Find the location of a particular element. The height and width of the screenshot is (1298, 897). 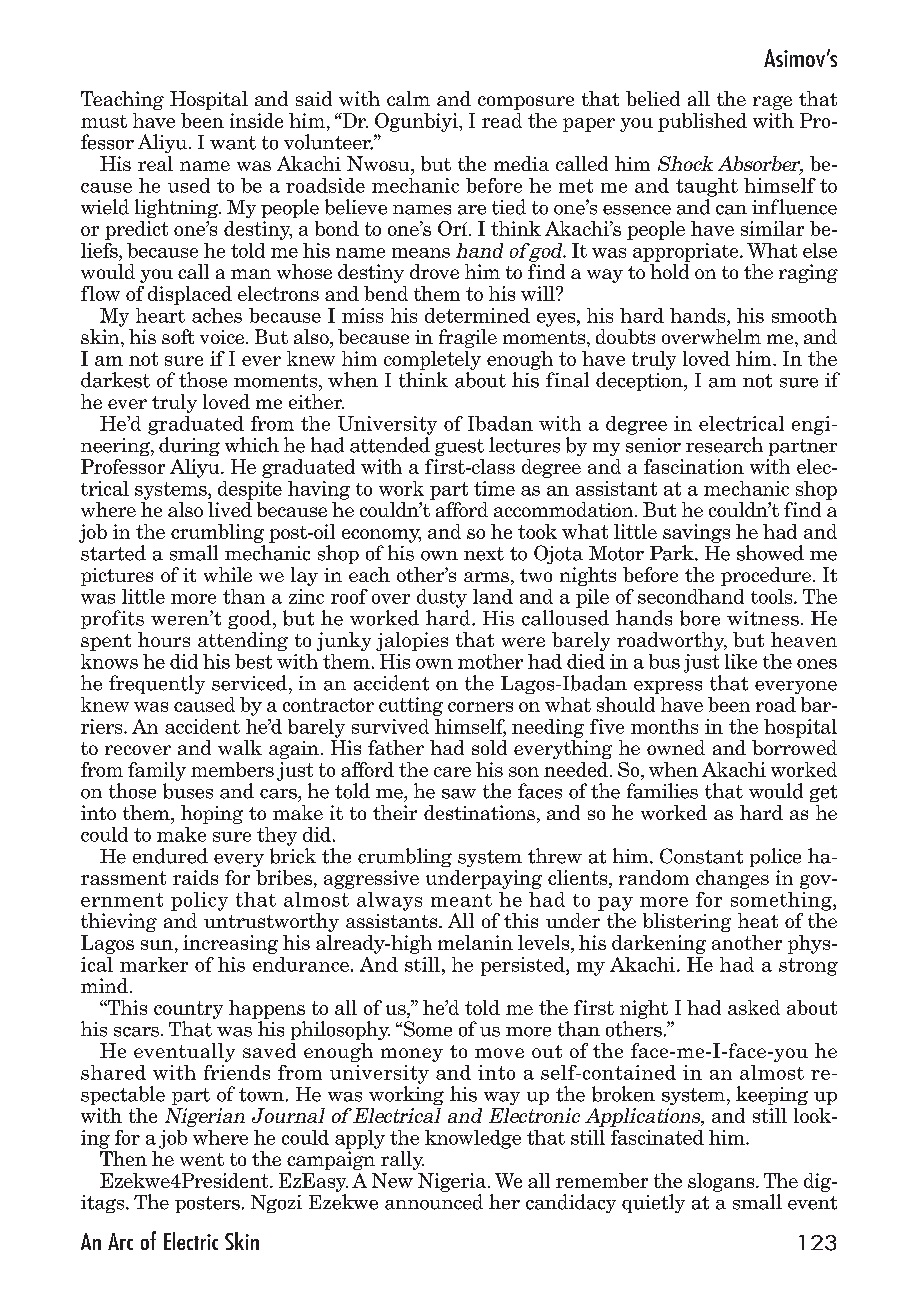

hours is located at coordinates (164, 639).
